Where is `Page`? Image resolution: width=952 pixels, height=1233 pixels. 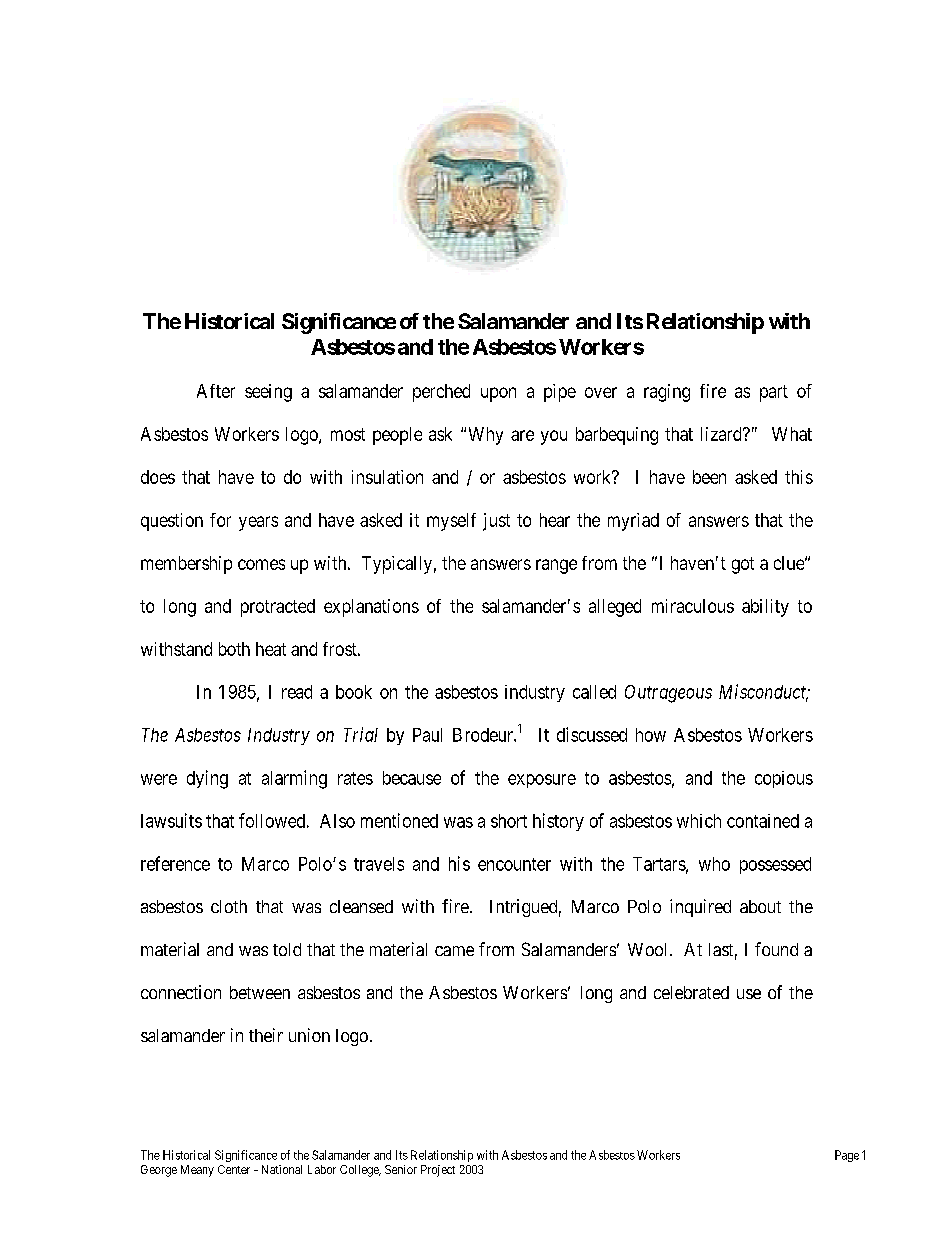
Page is located at coordinates (847, 1156).
